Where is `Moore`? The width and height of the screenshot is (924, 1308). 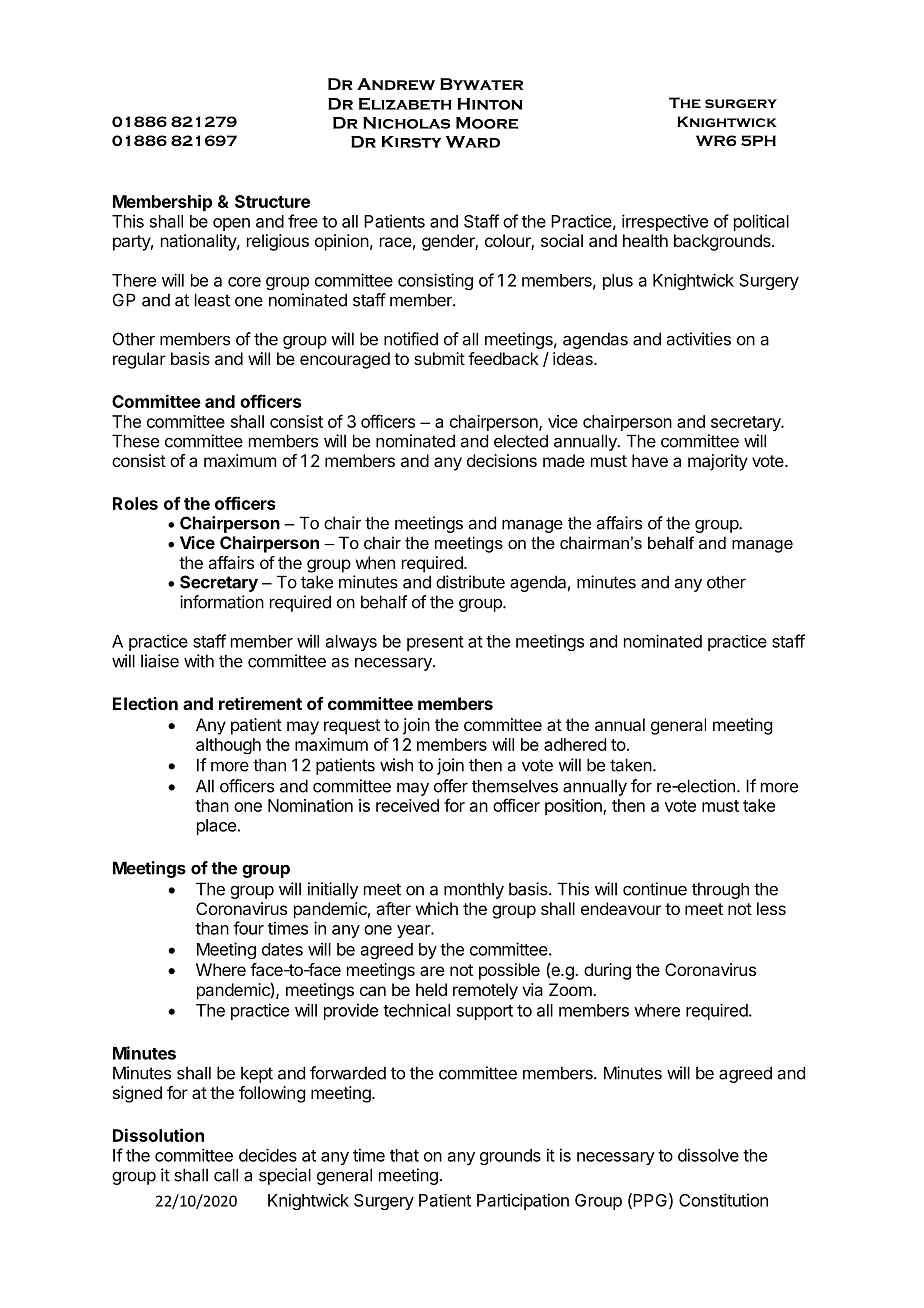 Moore is located at coordinates (487, 123).
